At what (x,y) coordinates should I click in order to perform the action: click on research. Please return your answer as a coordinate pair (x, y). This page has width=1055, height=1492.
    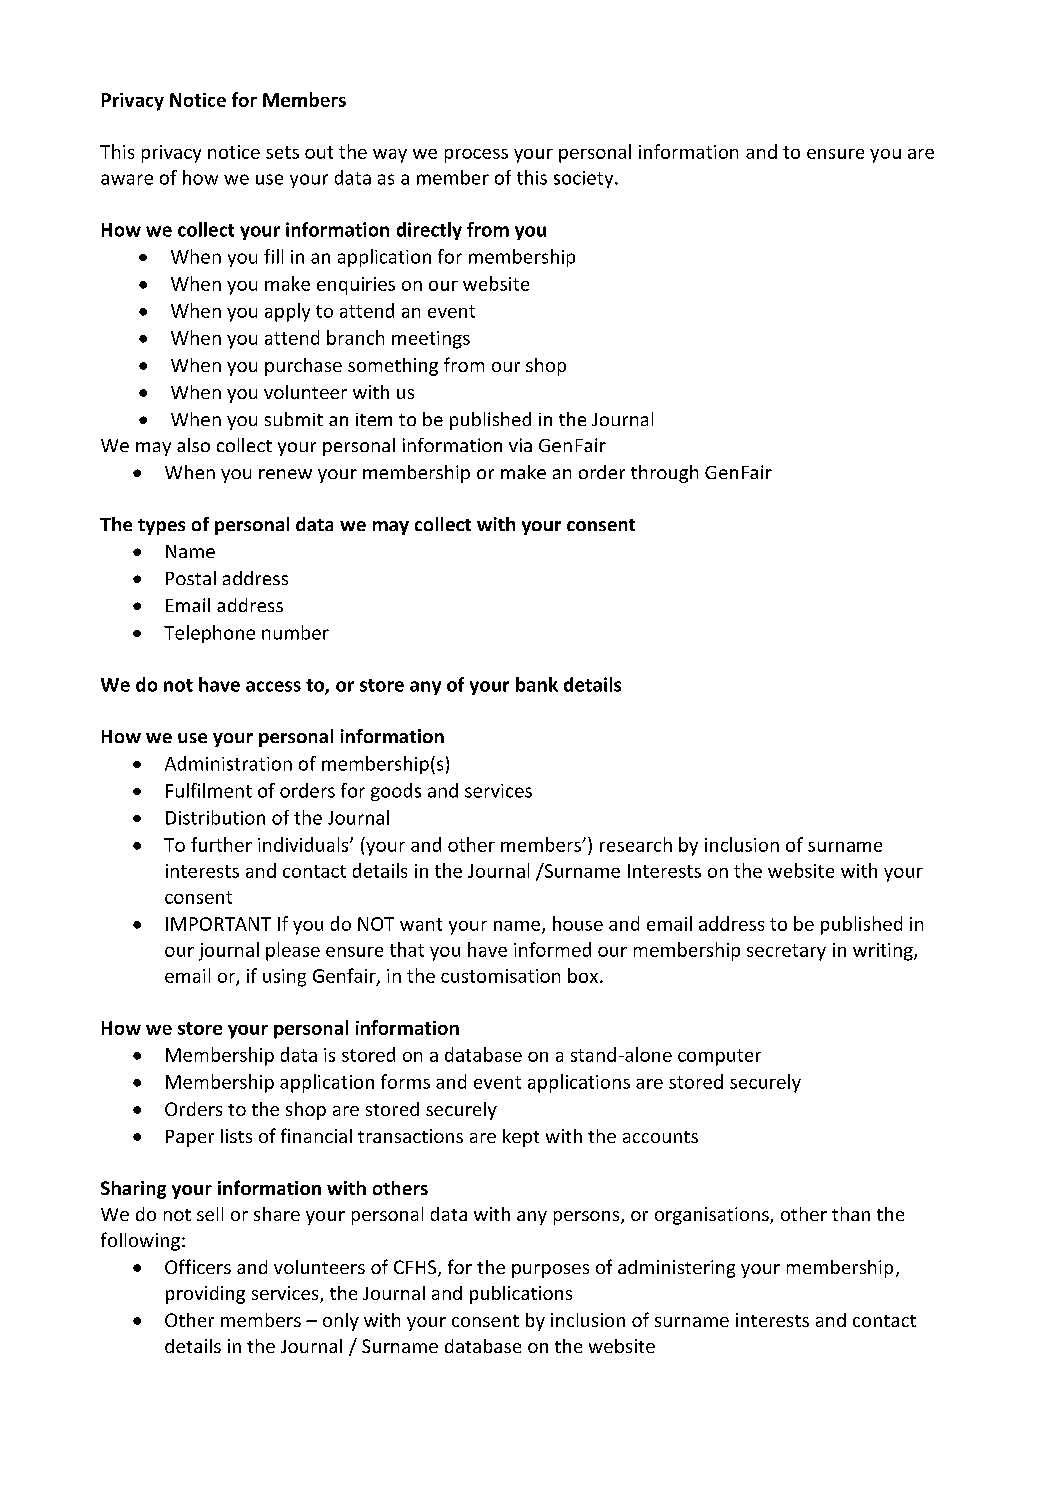
    Looking at the image, I should click on (636, 844).
